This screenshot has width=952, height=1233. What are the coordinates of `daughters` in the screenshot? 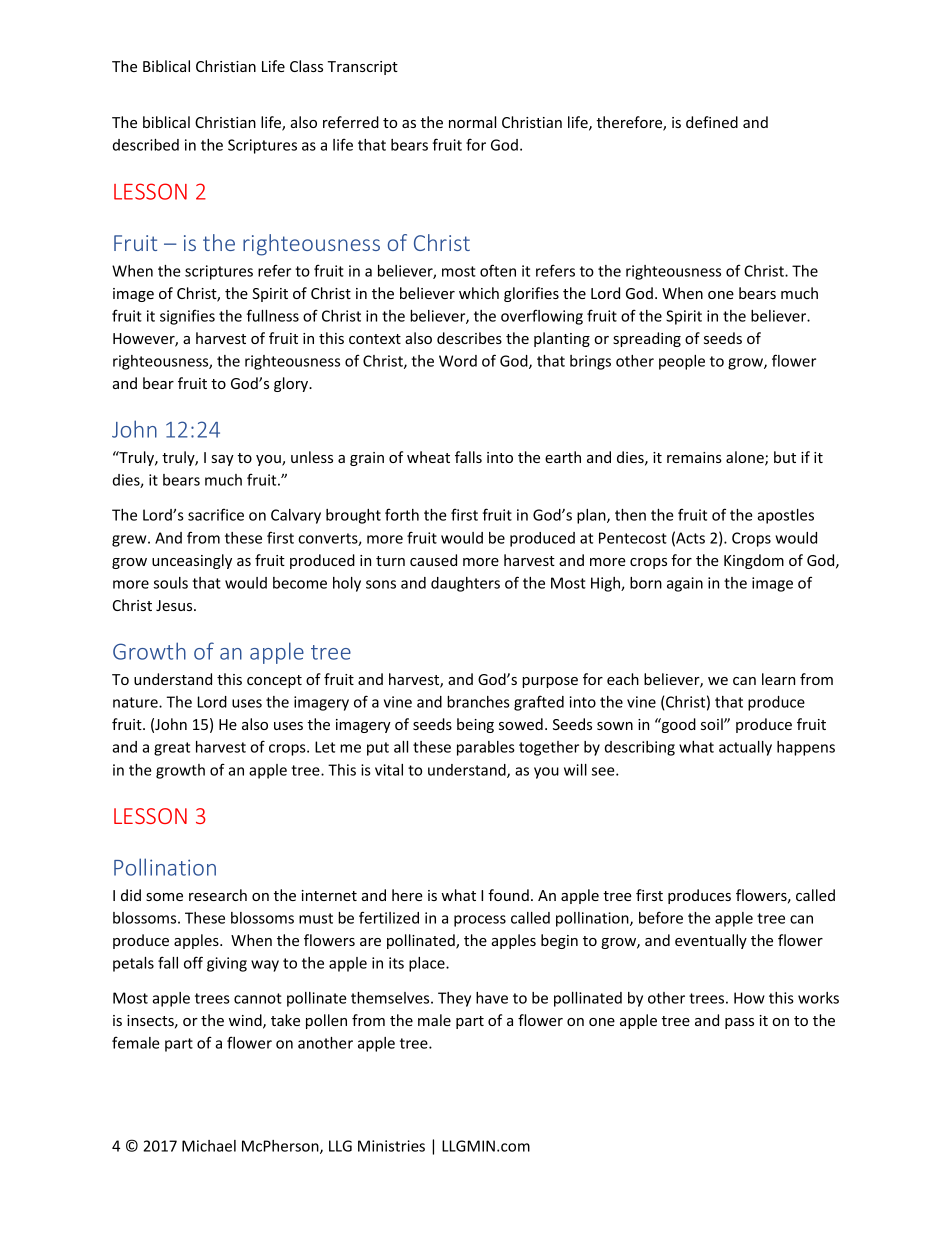 It's located at (465, 584).
